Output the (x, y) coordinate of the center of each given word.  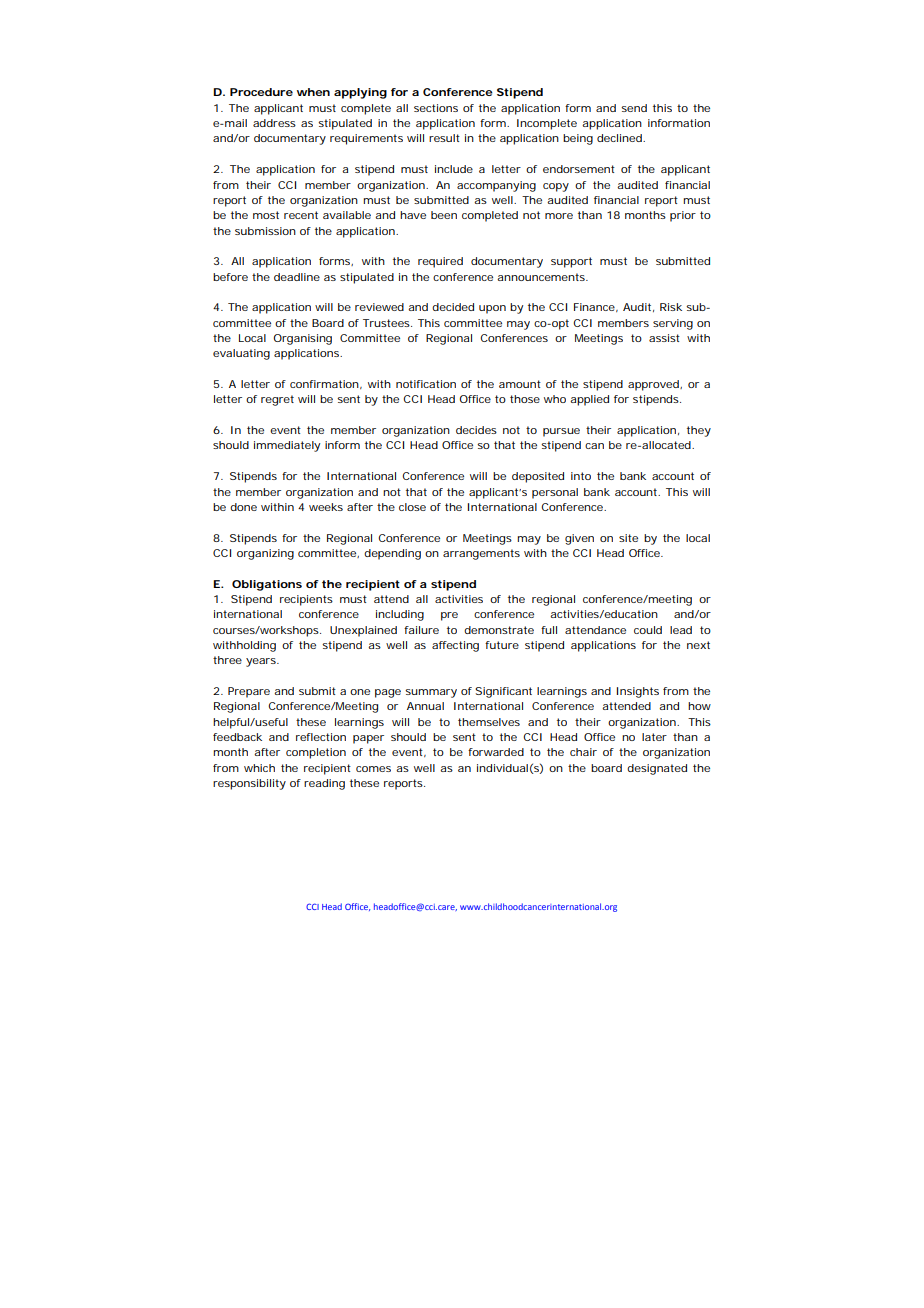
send (634, 108)
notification (426, 384)
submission (265, 231)
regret (277, 400)
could (648, 630)
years (262, 662)
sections (436, 108)
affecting (455, 646)
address (274, 123)
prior (683, 216)
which (259, 768)
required (440, 262)
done (243, 507)
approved (654, 385)
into (581, 476)
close (412, 507)
